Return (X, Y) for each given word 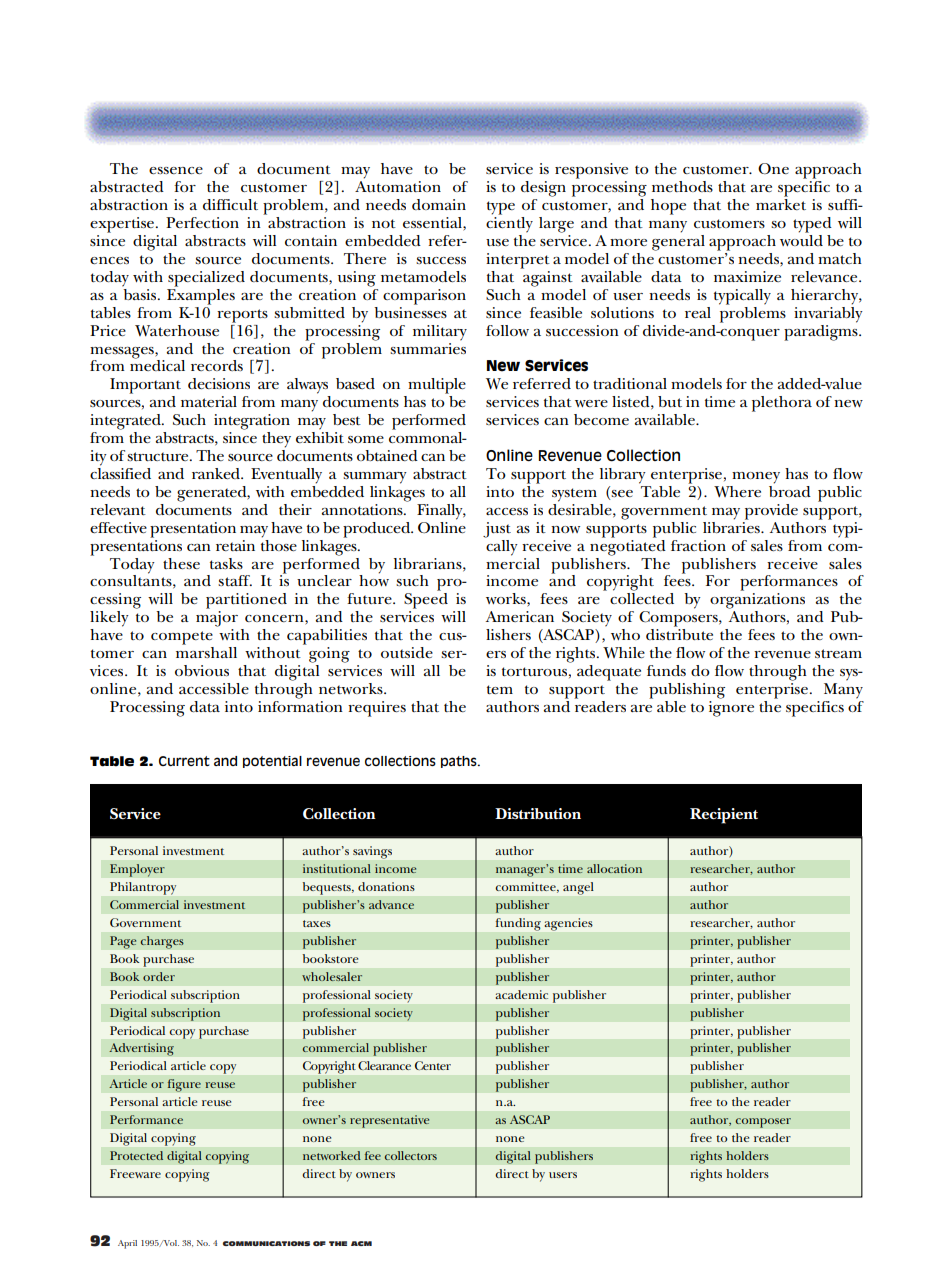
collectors (411, 1155)
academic (522, 994)
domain (439, 204)
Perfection (202, 222)
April (127, 1244)
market (781, 204)
